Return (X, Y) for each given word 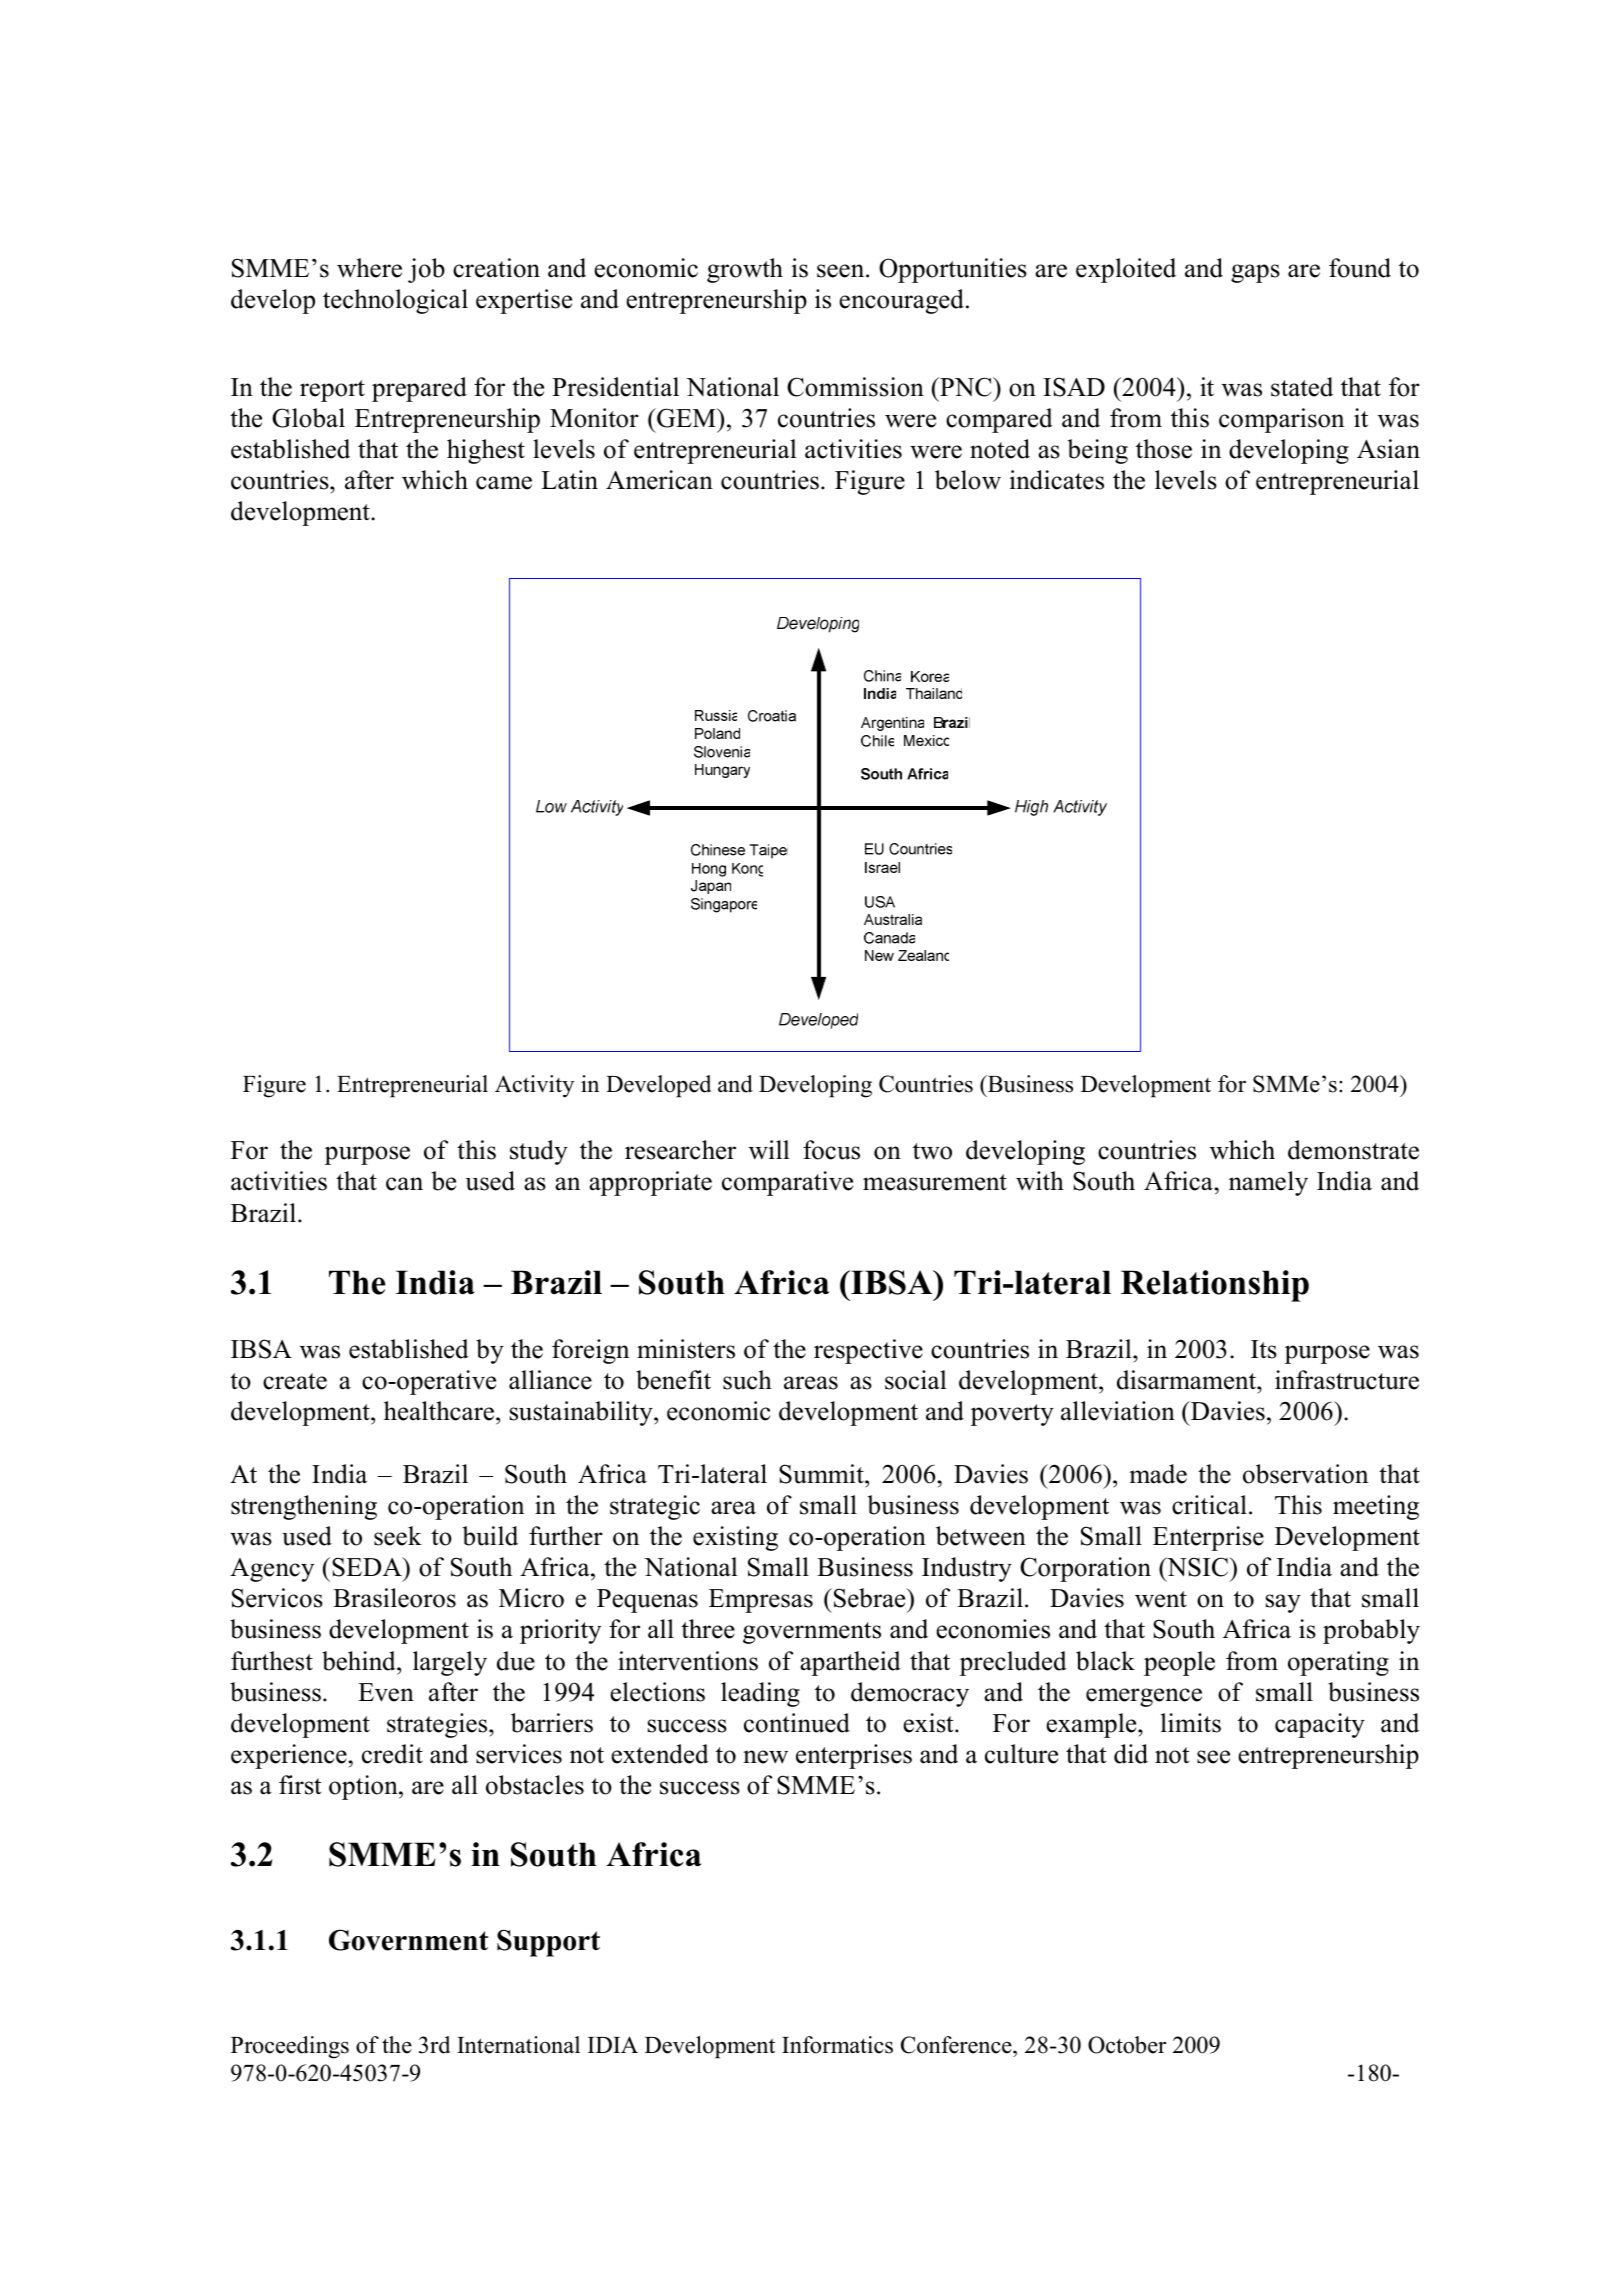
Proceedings (290, 2047)
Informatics (837, 2045)
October (1127, 2045)
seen (842, 271)
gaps (1255, 273)
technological (395, 301)
